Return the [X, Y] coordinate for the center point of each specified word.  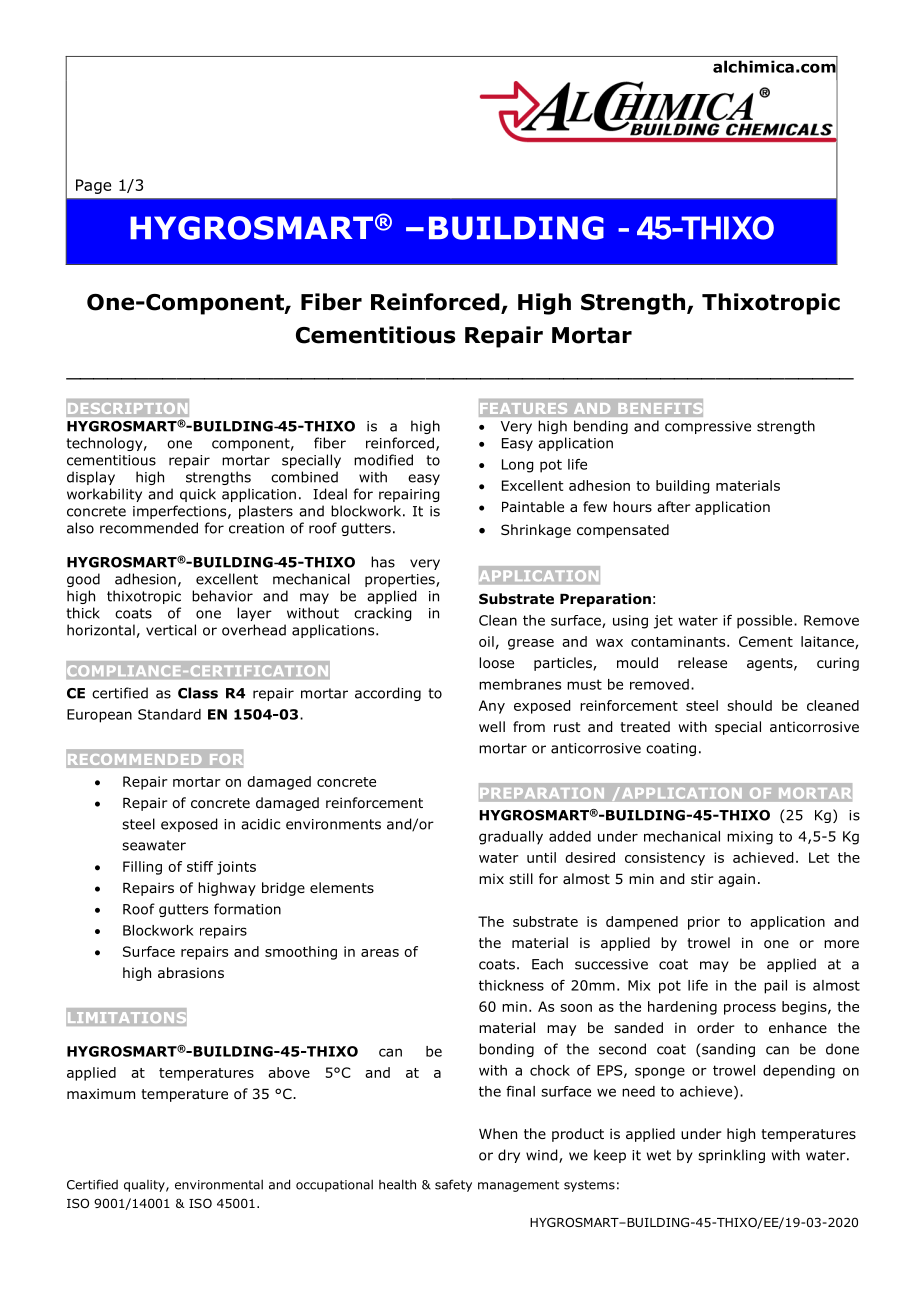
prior [704, 923]
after [674, 506]
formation [247, 909]
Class [198, 693]
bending [601, 427]
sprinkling [731, 1156]
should [749, 705]
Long [518, 466]
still [521, 878]
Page [93, 186]
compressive [708, 427]
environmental [219, 1184]
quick [198, 495]
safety [453, 1185]
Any [492, 707]
